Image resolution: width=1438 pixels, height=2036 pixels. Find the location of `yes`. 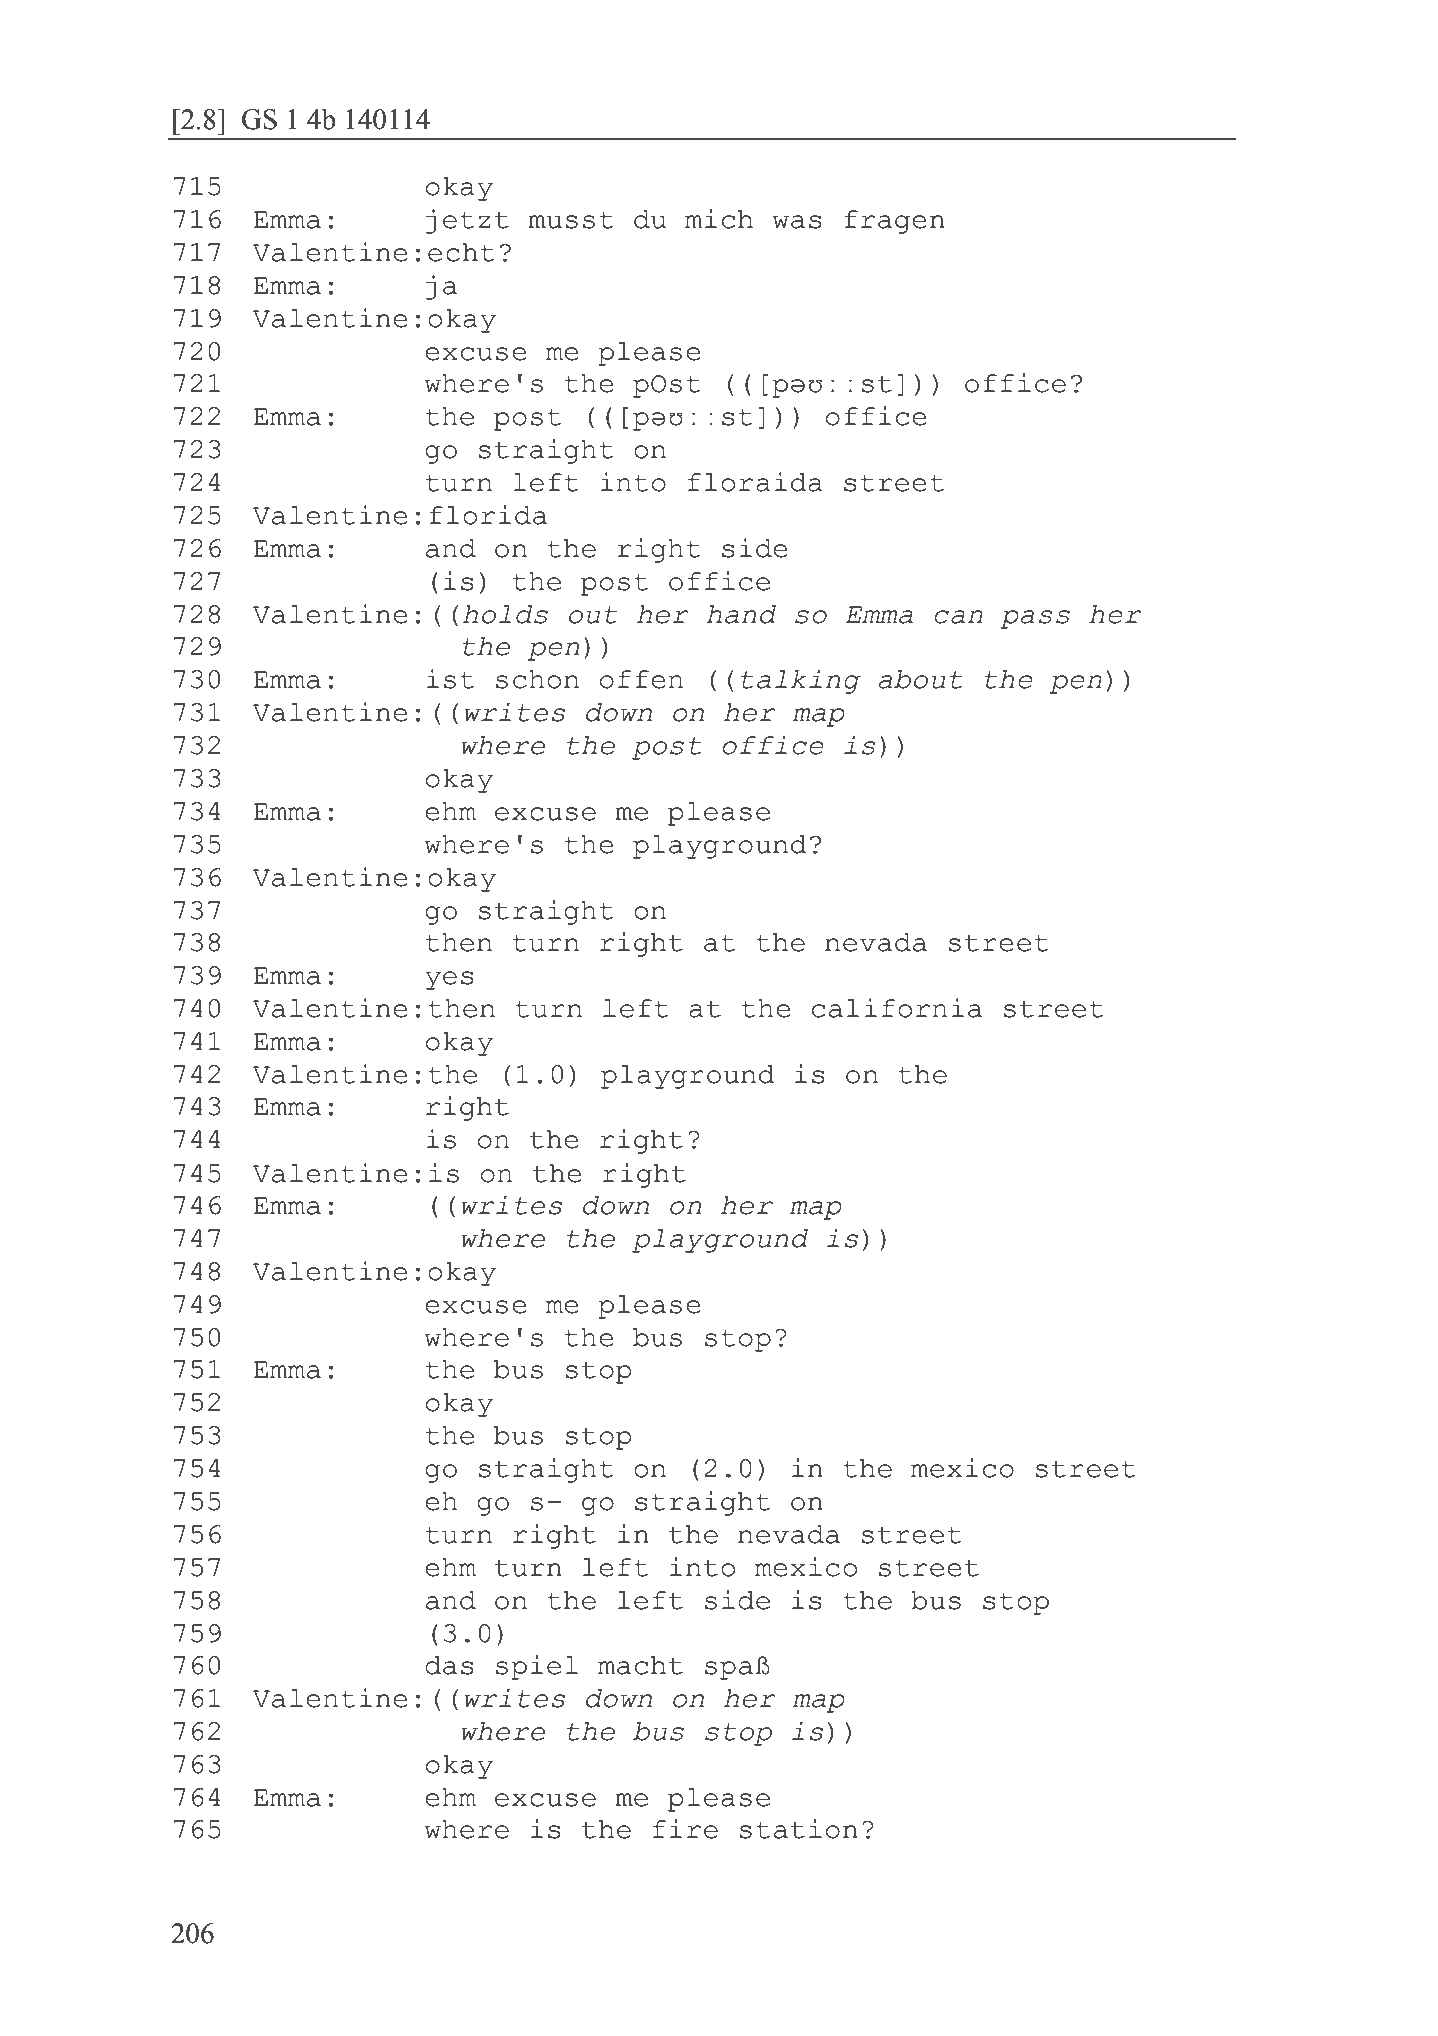

yes is located at coordinates (450, 980).
